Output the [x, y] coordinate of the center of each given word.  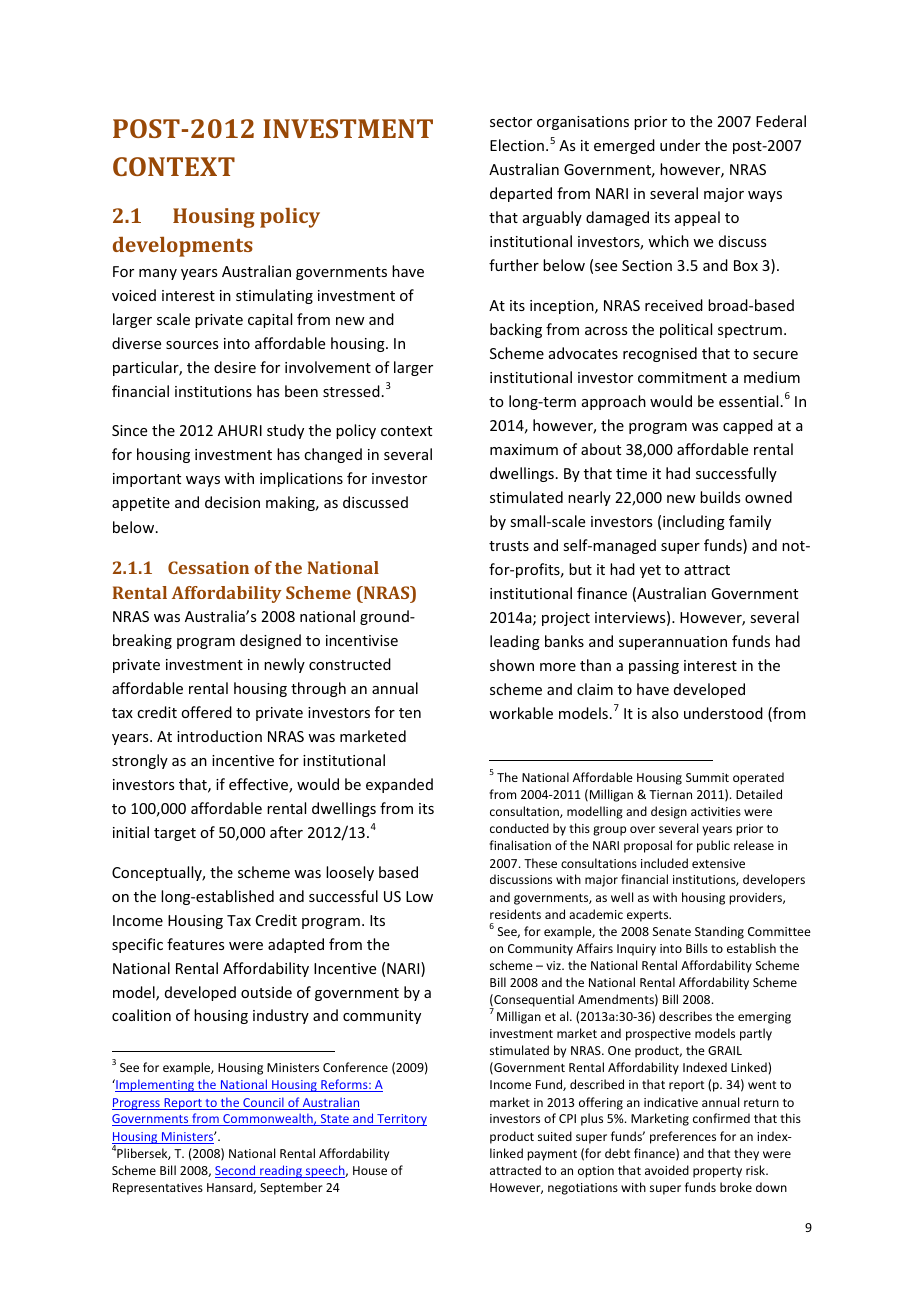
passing [654, 667]
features [195, 944]
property [717, 1172]
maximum [524, 449]
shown [512, 665]
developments [183, 247]
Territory [401, 1120]
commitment [682, 377]
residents [515, 914]
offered [206, 712]
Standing [719, 932]
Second [236, 1171]
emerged [624, 146]
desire [235, 367]
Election [517, 145]
